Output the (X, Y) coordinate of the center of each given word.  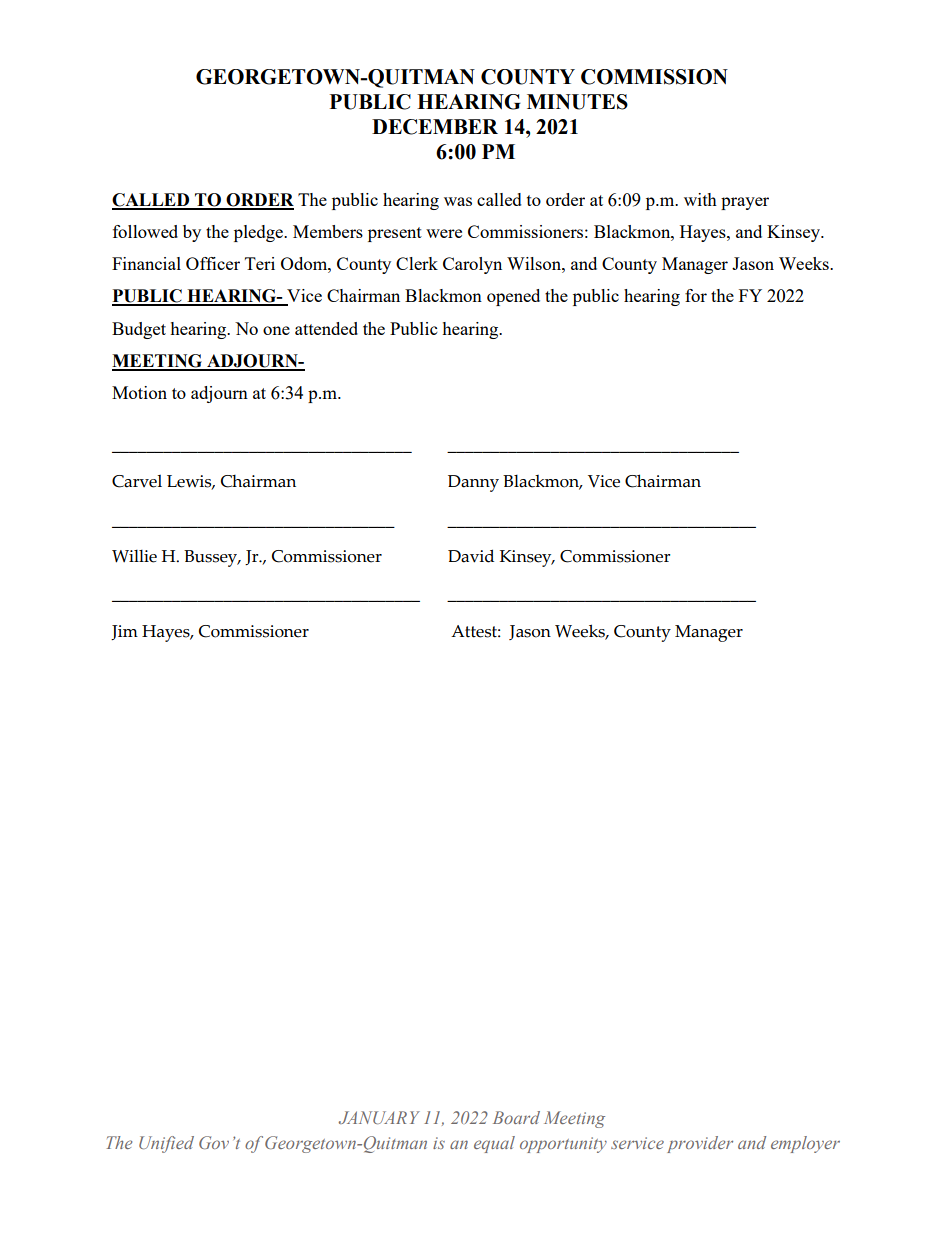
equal (494, 1144)
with (700, 199)
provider (700, 1144)
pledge (259, 233)
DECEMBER (435, 127)
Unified (166, 1144)
